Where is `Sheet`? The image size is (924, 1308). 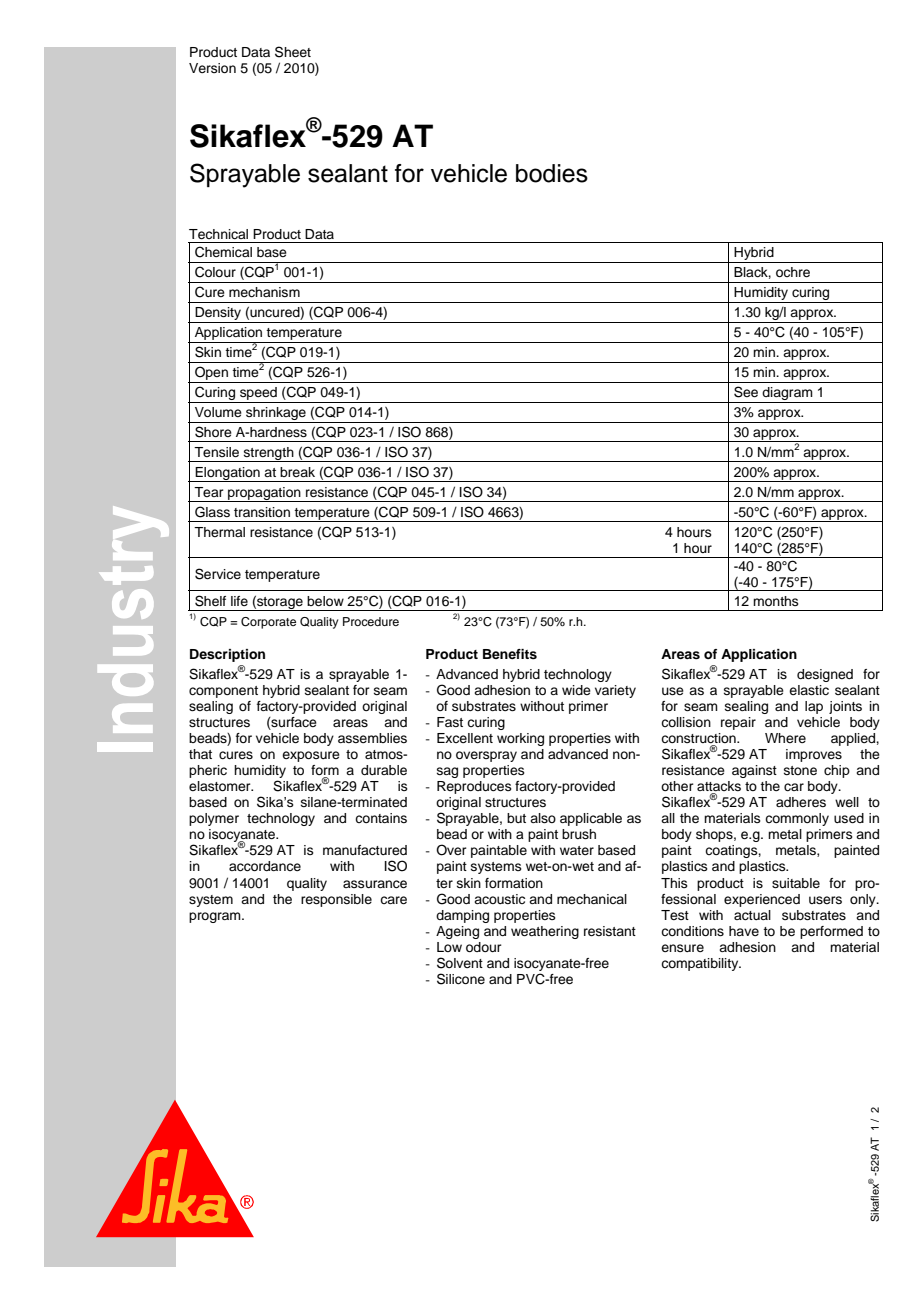
Sheet is located at coordinates (293, 52).
